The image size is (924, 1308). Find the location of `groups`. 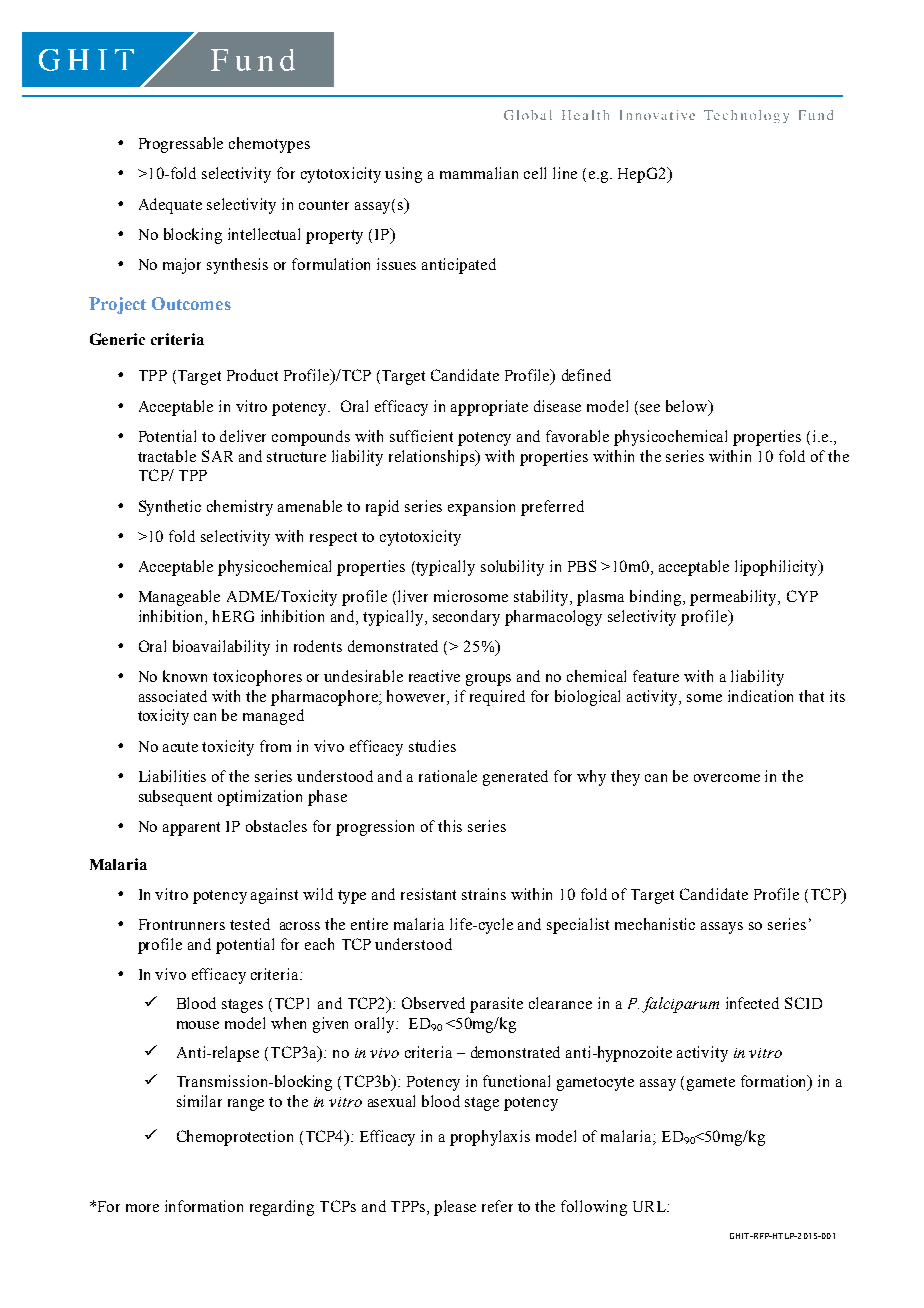

groups is located at coordinates (488, 680).
